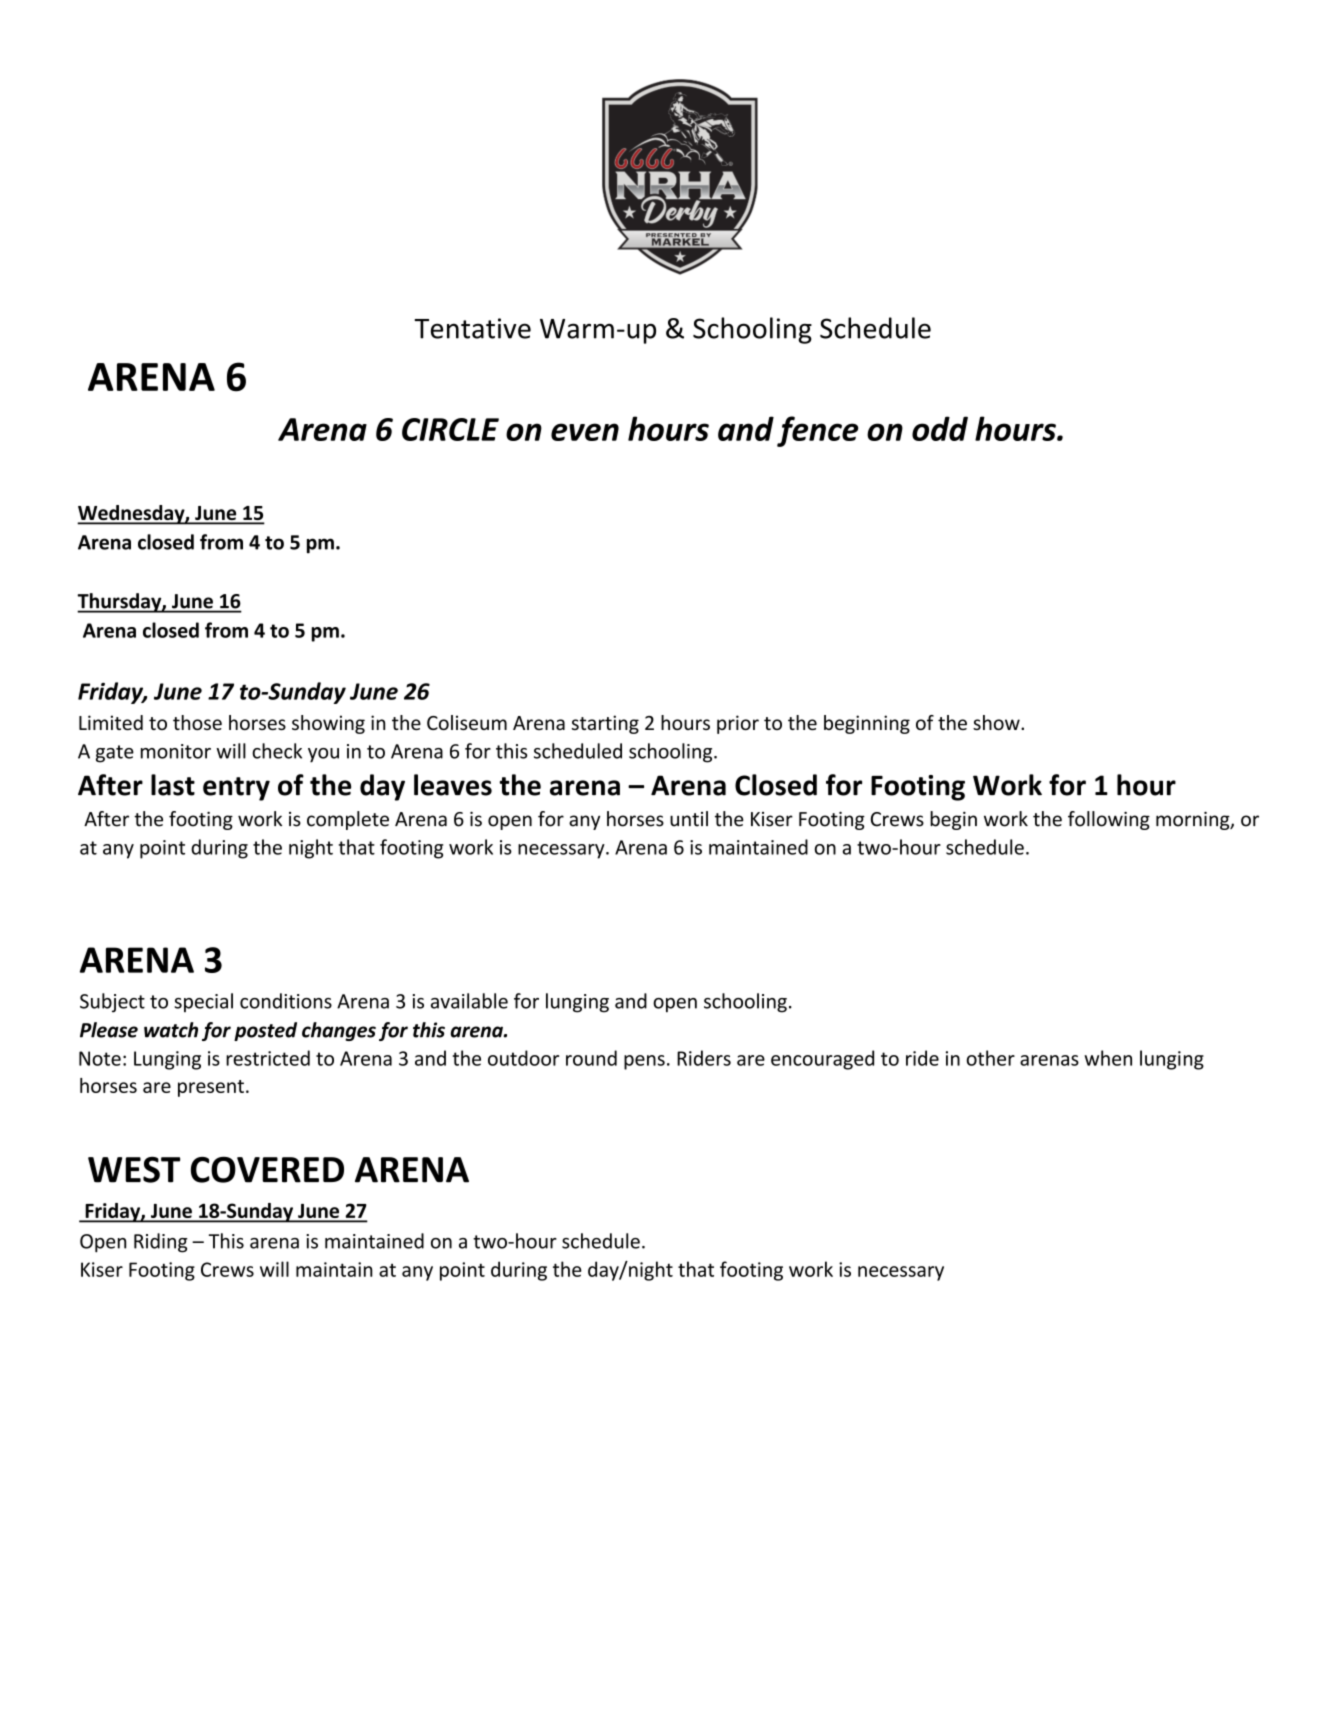 Image resolution: width=1339 pixels, height=1733 pixels. What do you see at coordinates (203, 1002) in the page?
I see `special` at bounding box center [203, 1002].
